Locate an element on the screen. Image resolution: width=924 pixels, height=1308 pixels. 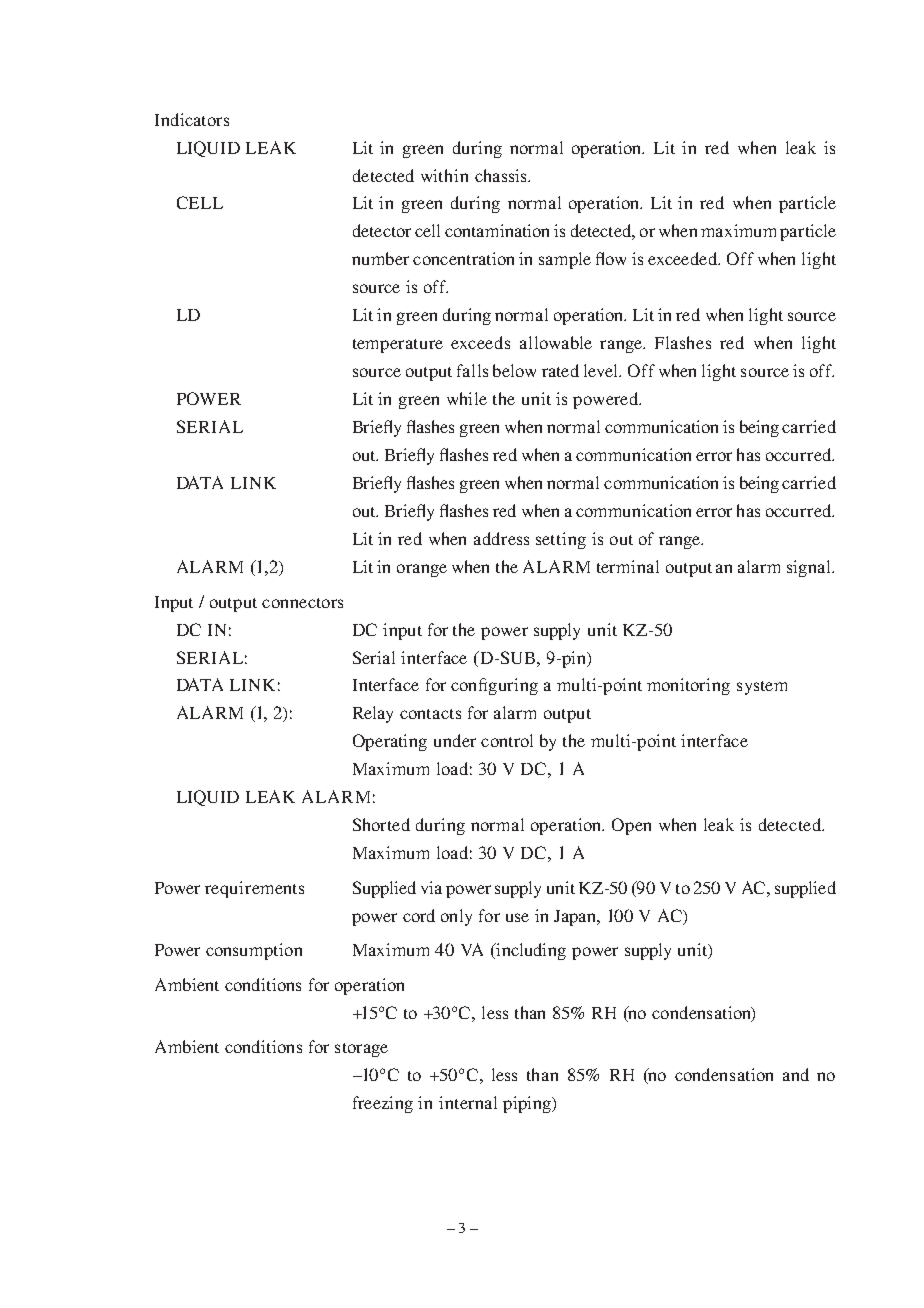
Indicators is located at coordinates (192, 119).
